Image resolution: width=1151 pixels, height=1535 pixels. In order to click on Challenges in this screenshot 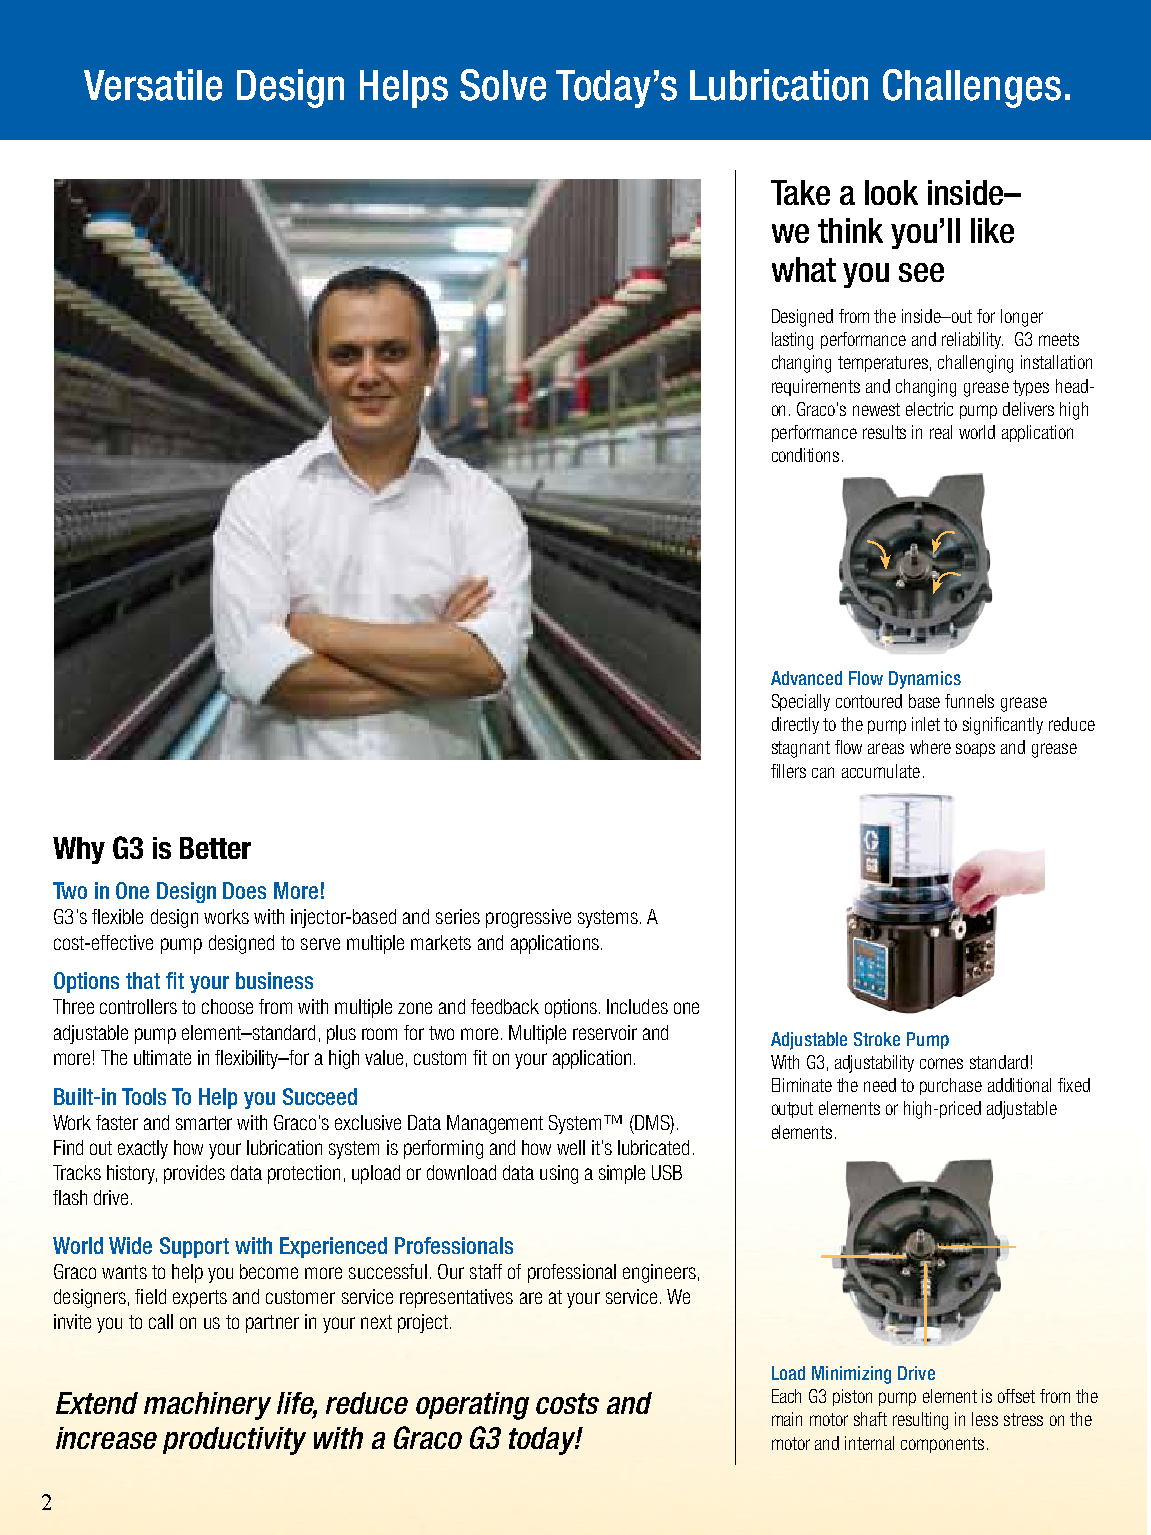, I will do `click(972, 88)`.
